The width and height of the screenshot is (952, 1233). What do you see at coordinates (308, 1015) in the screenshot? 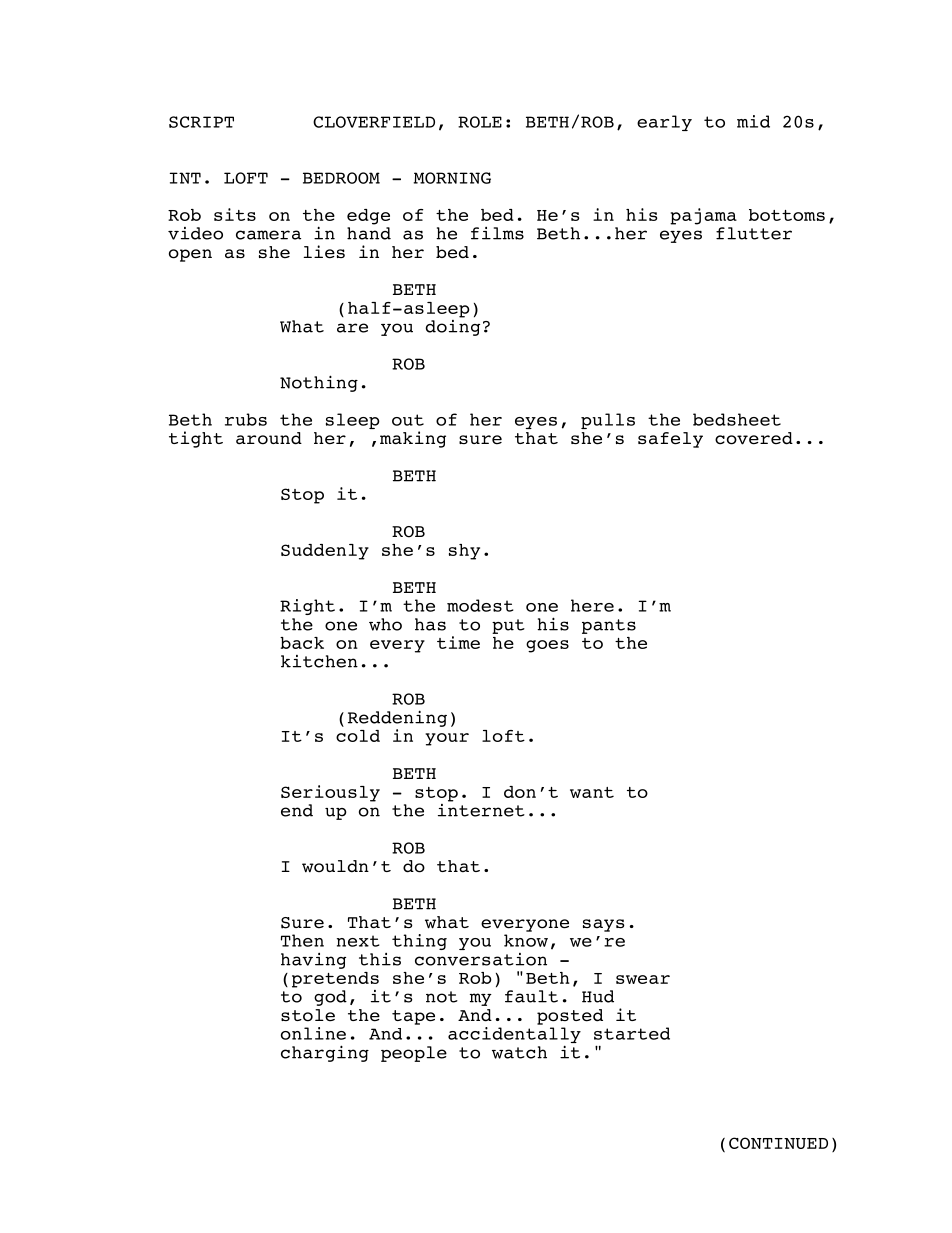
I see `stole` at bounding box center [308, 1015].
